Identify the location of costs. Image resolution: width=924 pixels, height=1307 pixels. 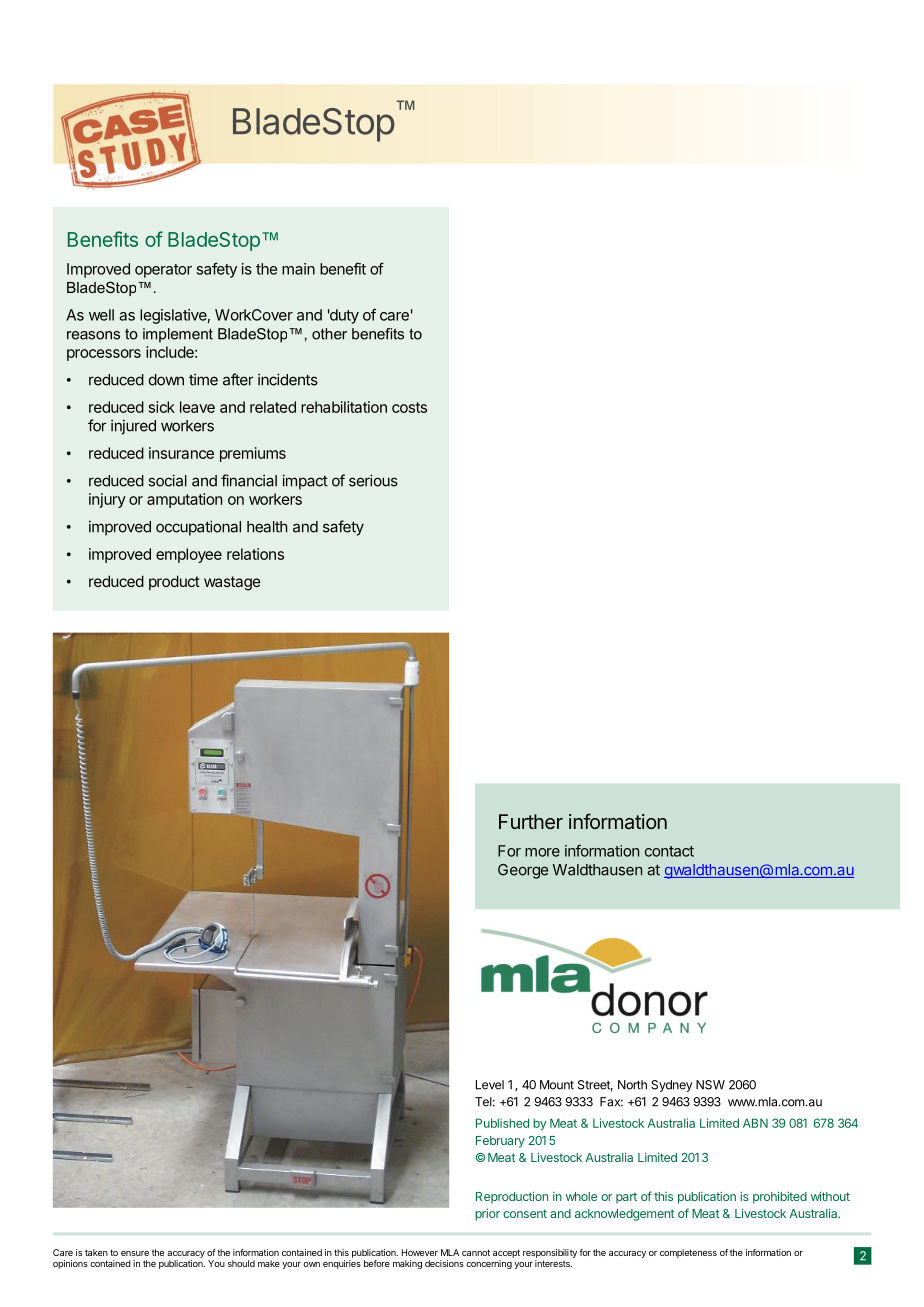
(409, 407).
